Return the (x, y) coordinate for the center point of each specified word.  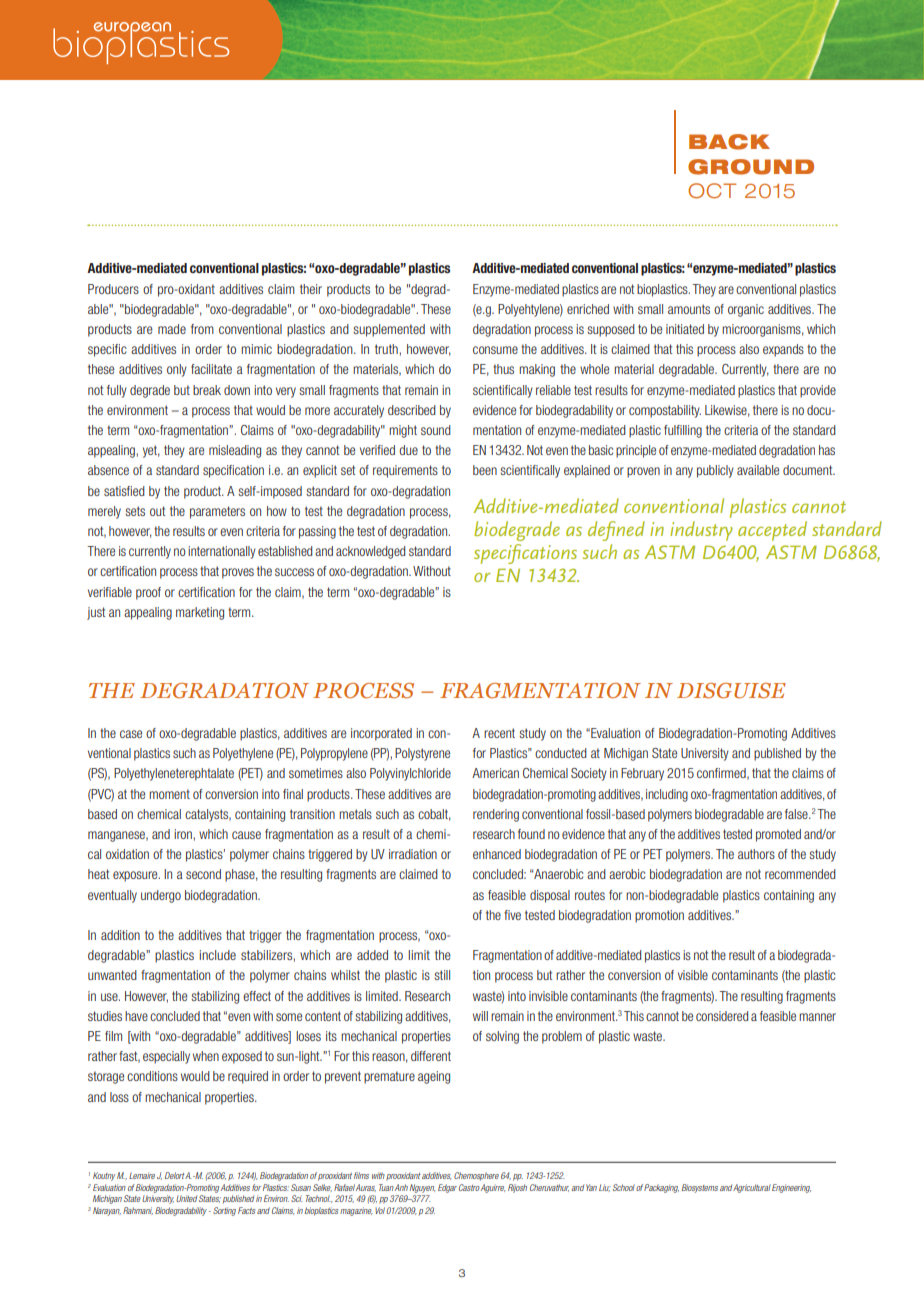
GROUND (751, 167)
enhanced (497, 854)
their (311, 289)
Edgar (447, 1188)
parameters (217, 512)
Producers (113, 289)
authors (756, 854)
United (186, 1198)
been (485, 470)
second (203, 874)
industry (701, 531)
